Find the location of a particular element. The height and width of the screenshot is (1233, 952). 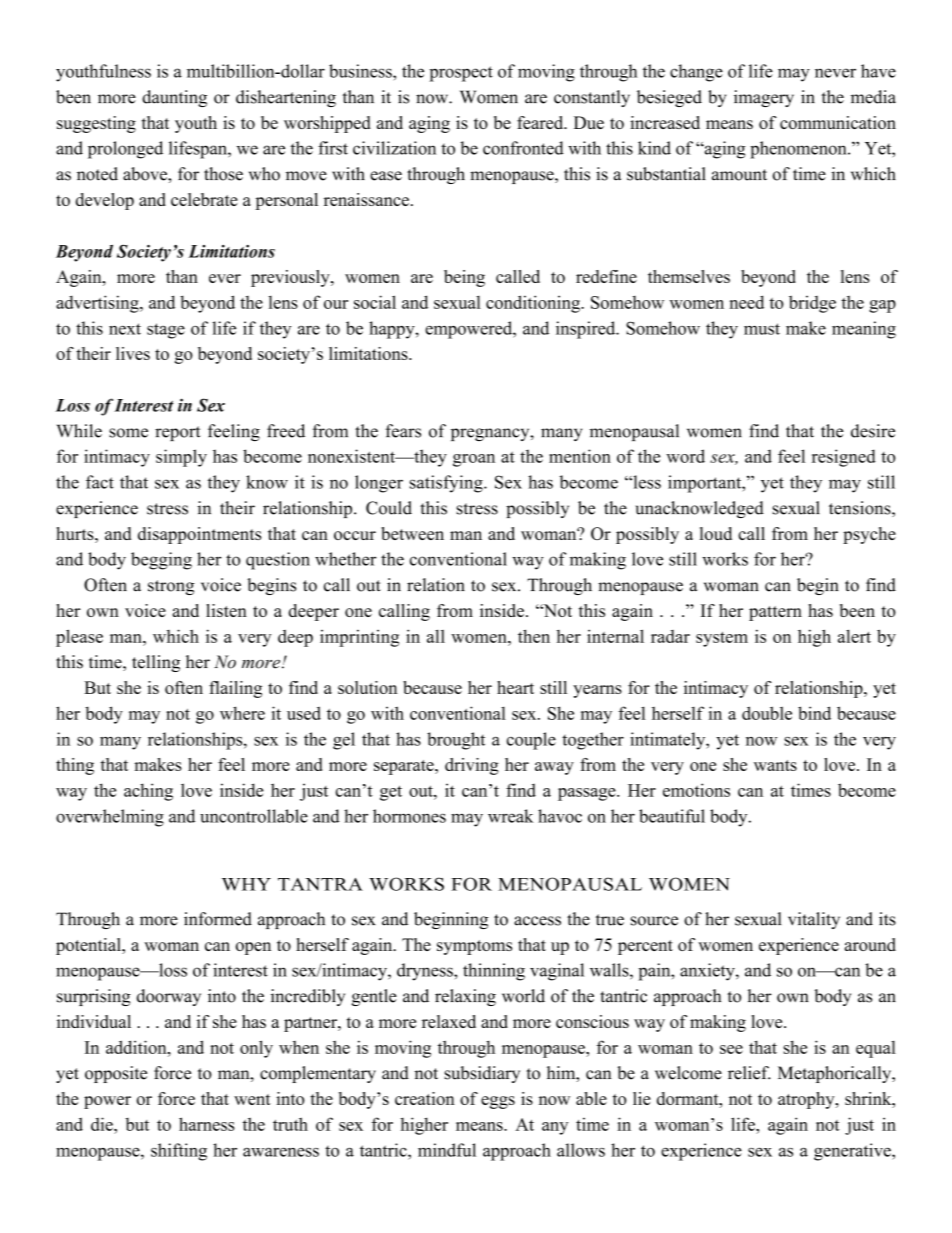

resigned is located at coordinates (844, 458).
